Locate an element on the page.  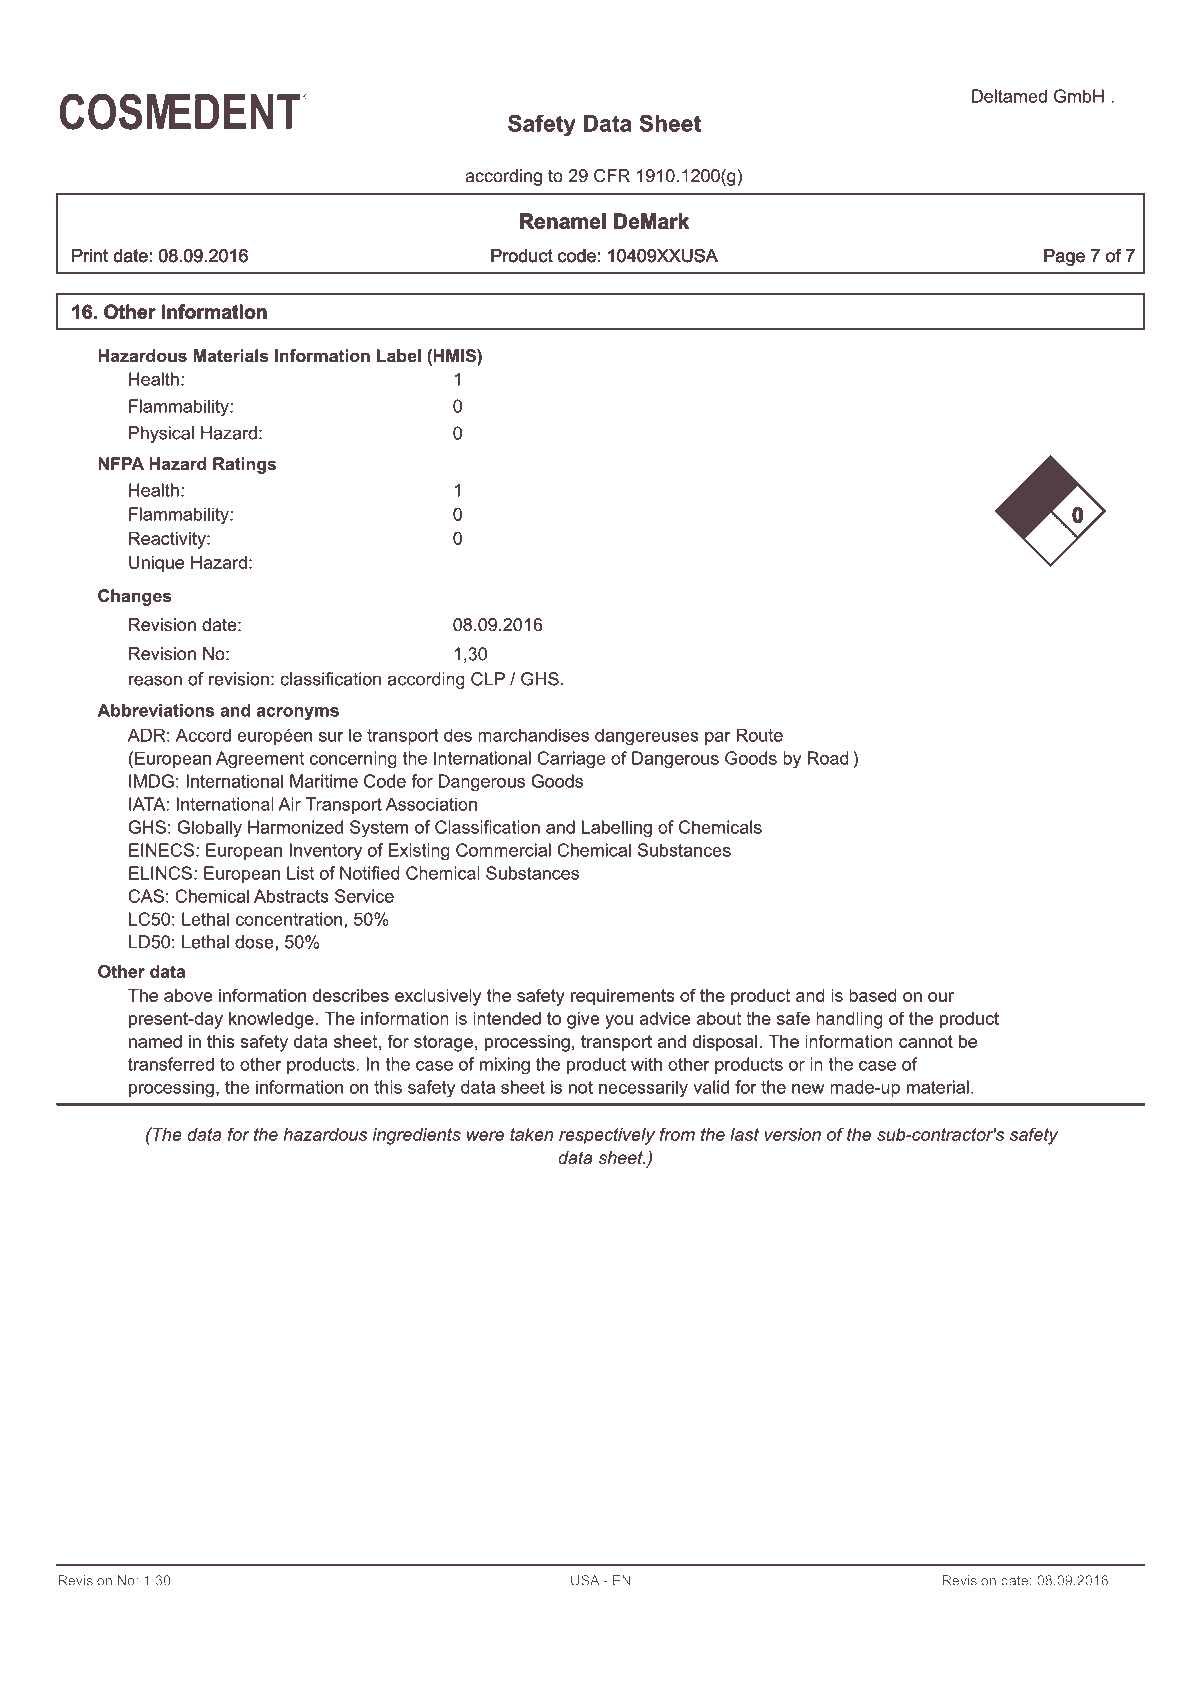
Page is located at coordinates (1064, 257).
